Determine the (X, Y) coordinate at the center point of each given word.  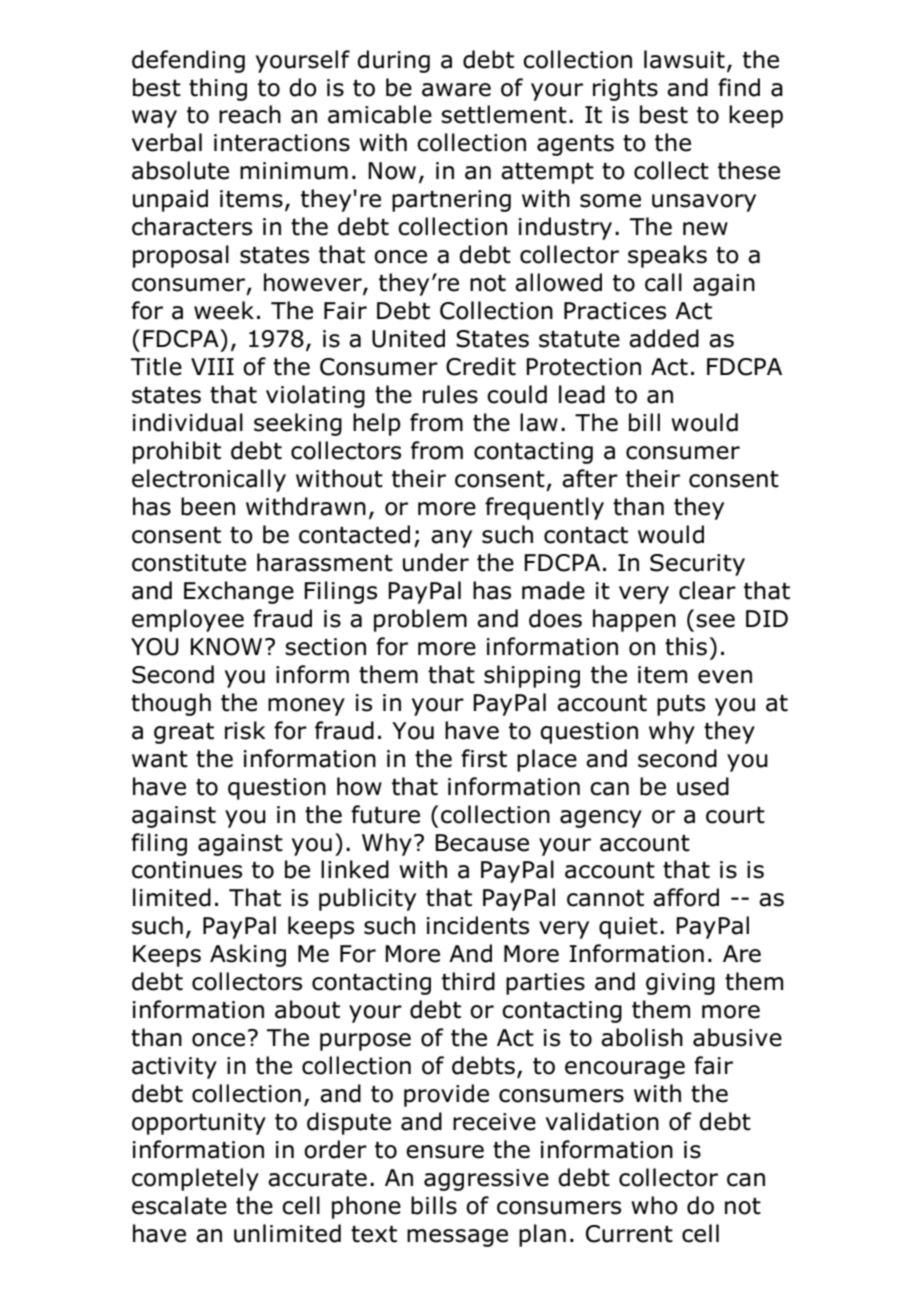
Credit (481, 366)
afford (686, 897)
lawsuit (684, 59)
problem (420, 620)
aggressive (486, 1180)
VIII (212, 366)
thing (218, 89)
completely (195, 1179)
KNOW (226, 647)
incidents (478, 925)
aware (456, 90)
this (686, 646)
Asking (248, 955)
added (664, 338)
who (654, 1205)
